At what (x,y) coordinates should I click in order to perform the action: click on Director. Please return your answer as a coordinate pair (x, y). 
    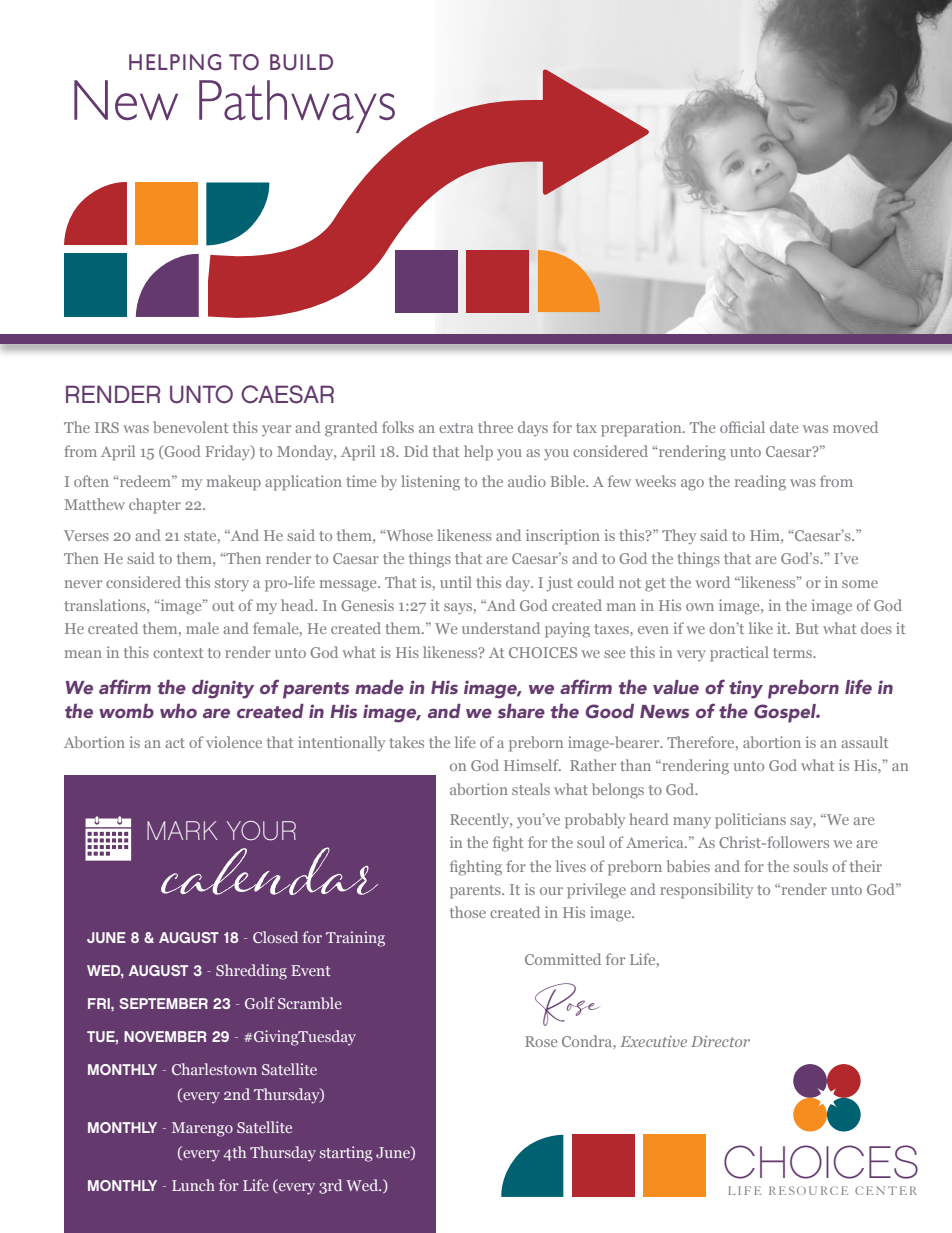
    Looking at the image, I should click on (720, 1041).
